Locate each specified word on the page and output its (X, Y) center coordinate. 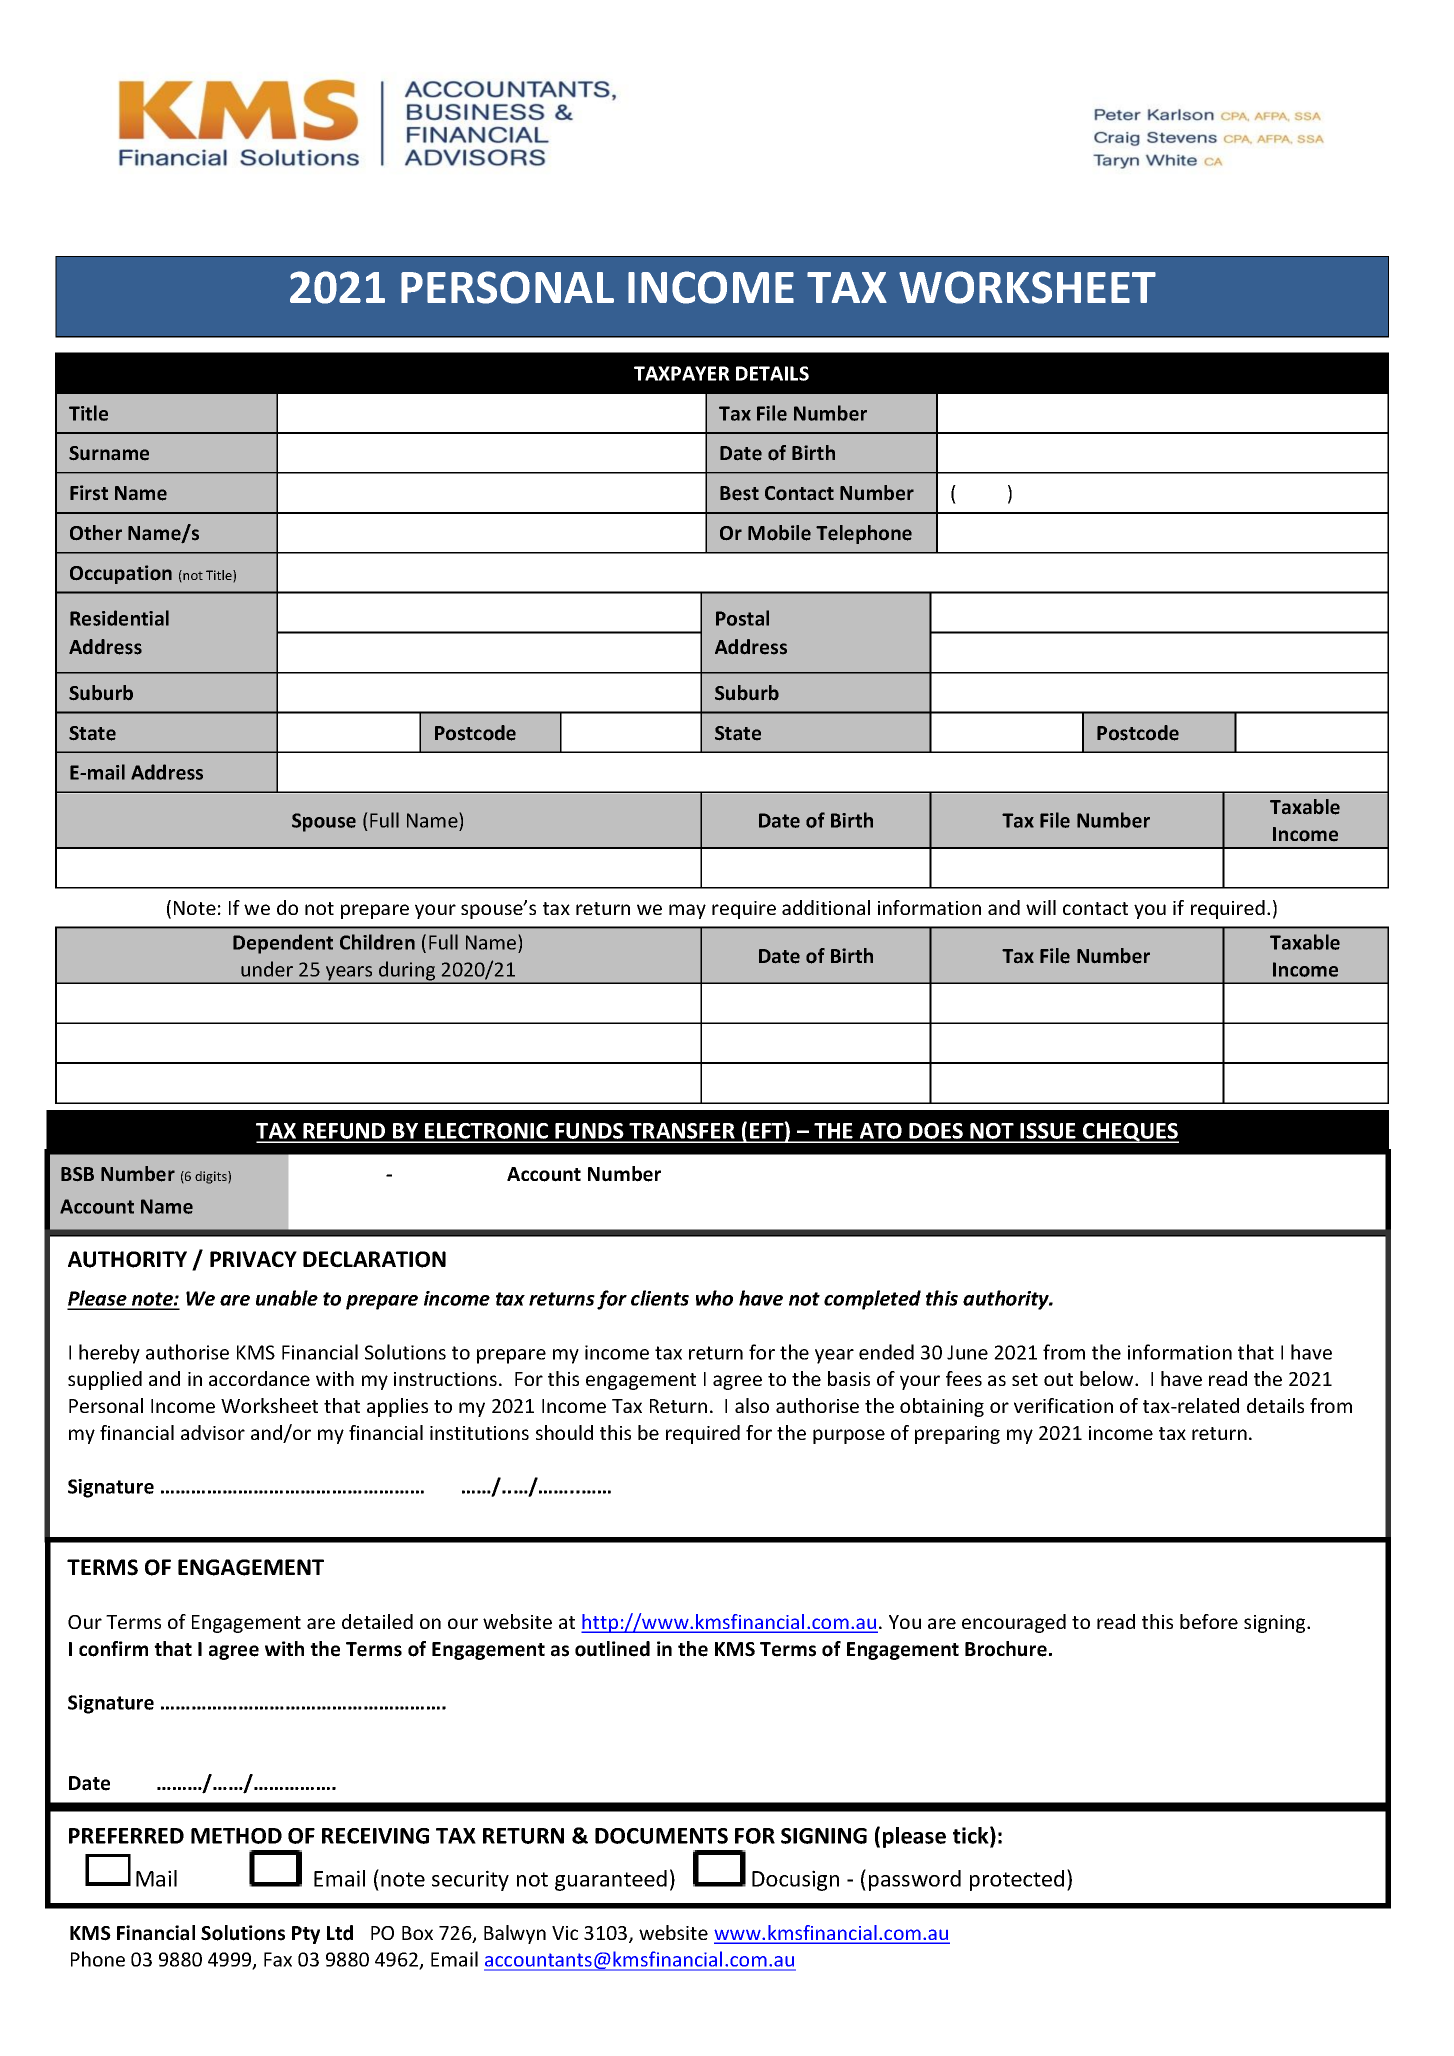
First (89, 492)
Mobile (779, 533)
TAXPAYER (682, 373)
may (687, 911)
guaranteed (611, 1880)
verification (1063, 1405)
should (564, 1432)
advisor (213, 1432)
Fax (278, 1959)
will (1041, 907)
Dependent (283, 944)
